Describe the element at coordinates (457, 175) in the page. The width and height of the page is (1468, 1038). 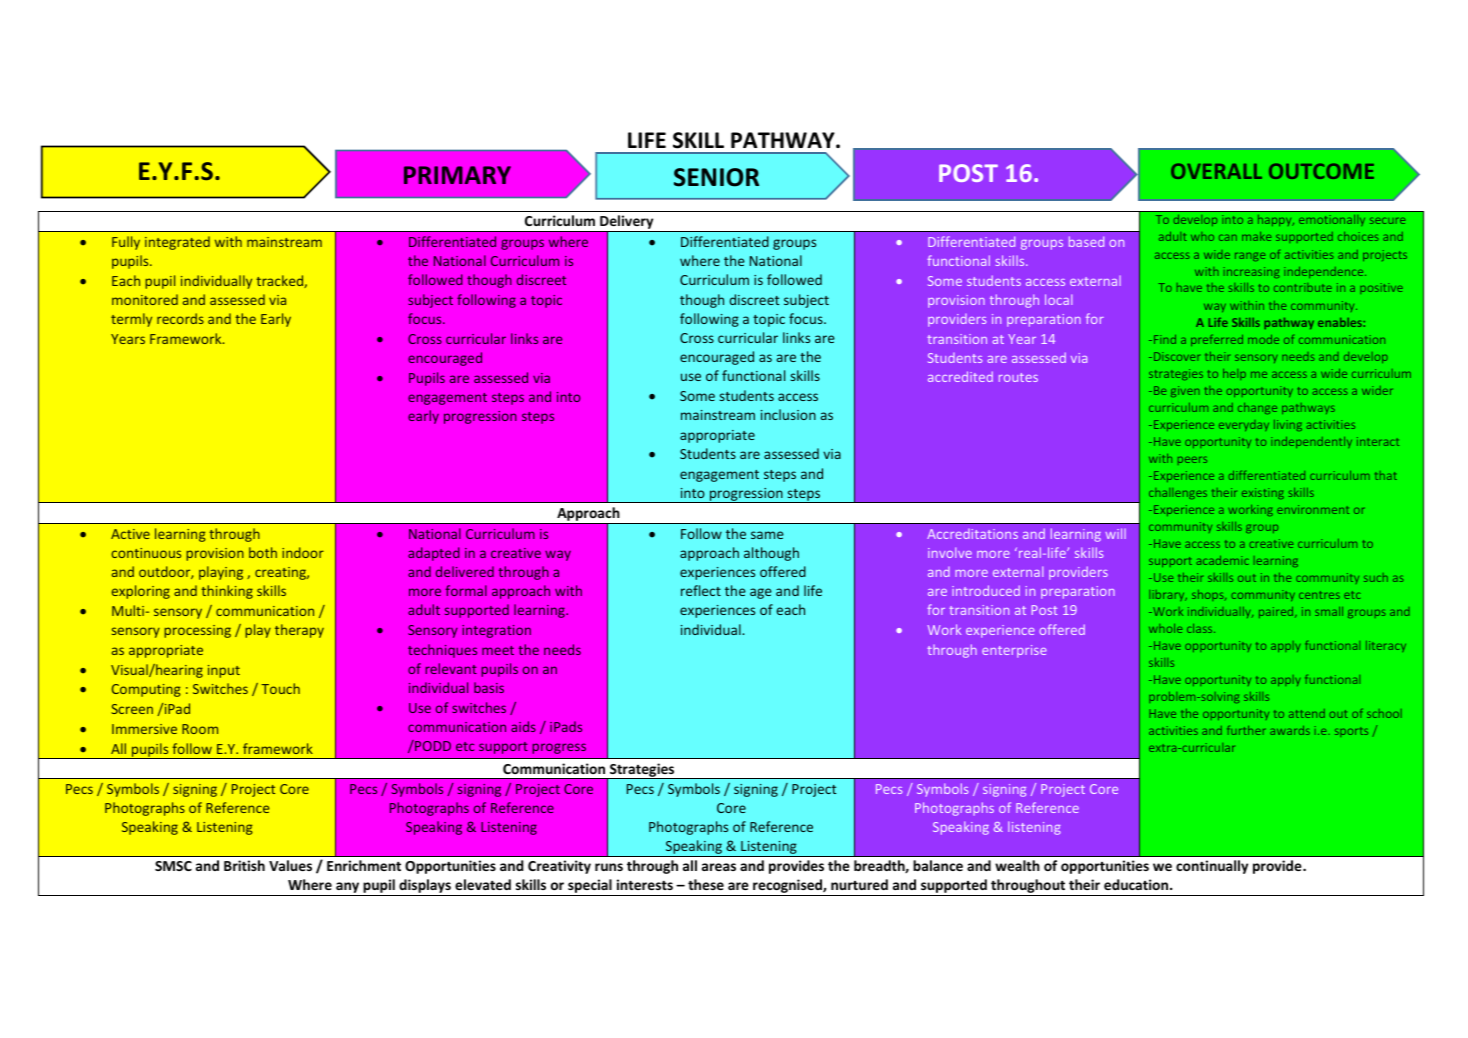
I see `PRIMARY` at that location.
